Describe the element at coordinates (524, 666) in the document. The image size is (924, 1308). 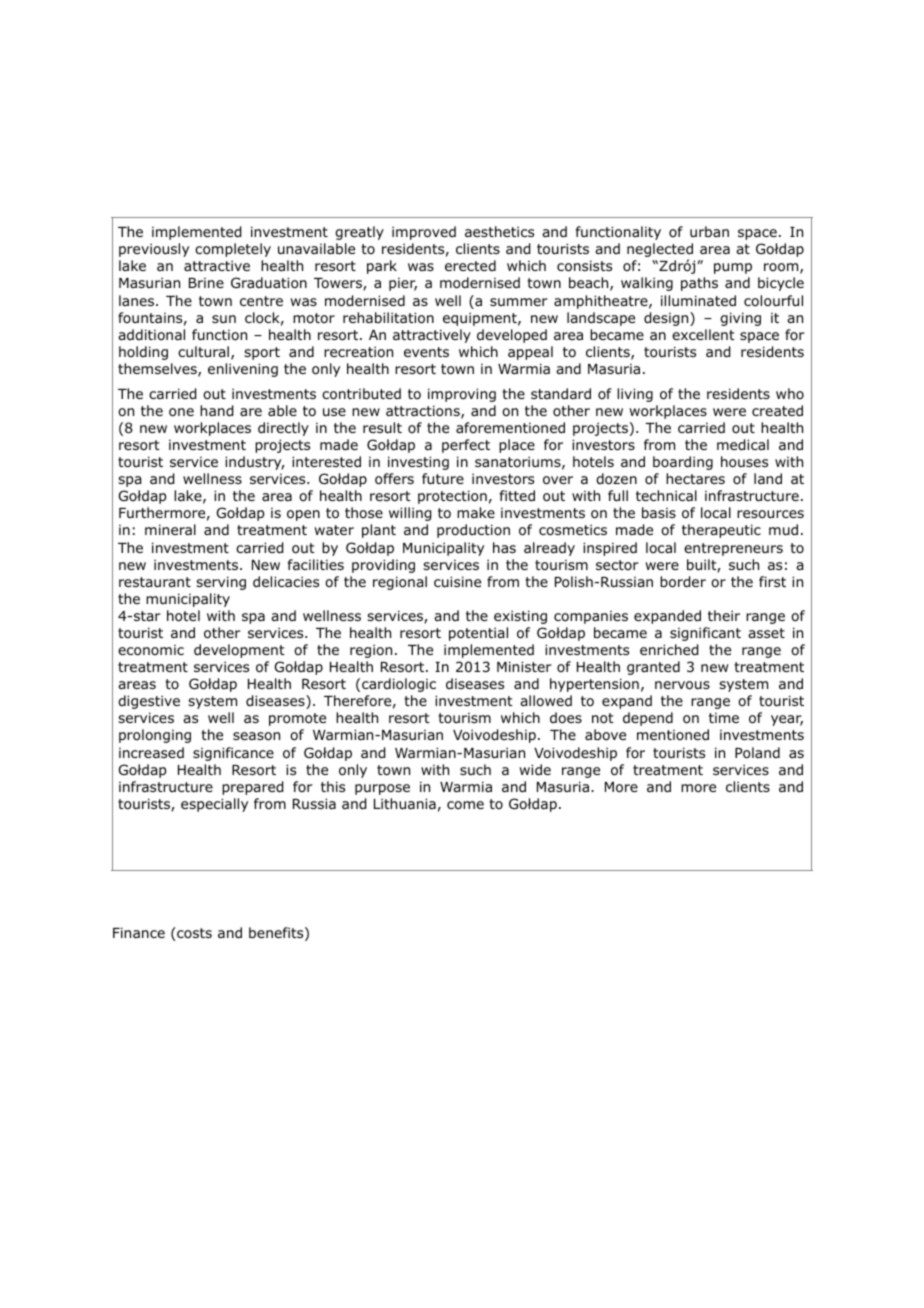
I see `Minister` at that location.
